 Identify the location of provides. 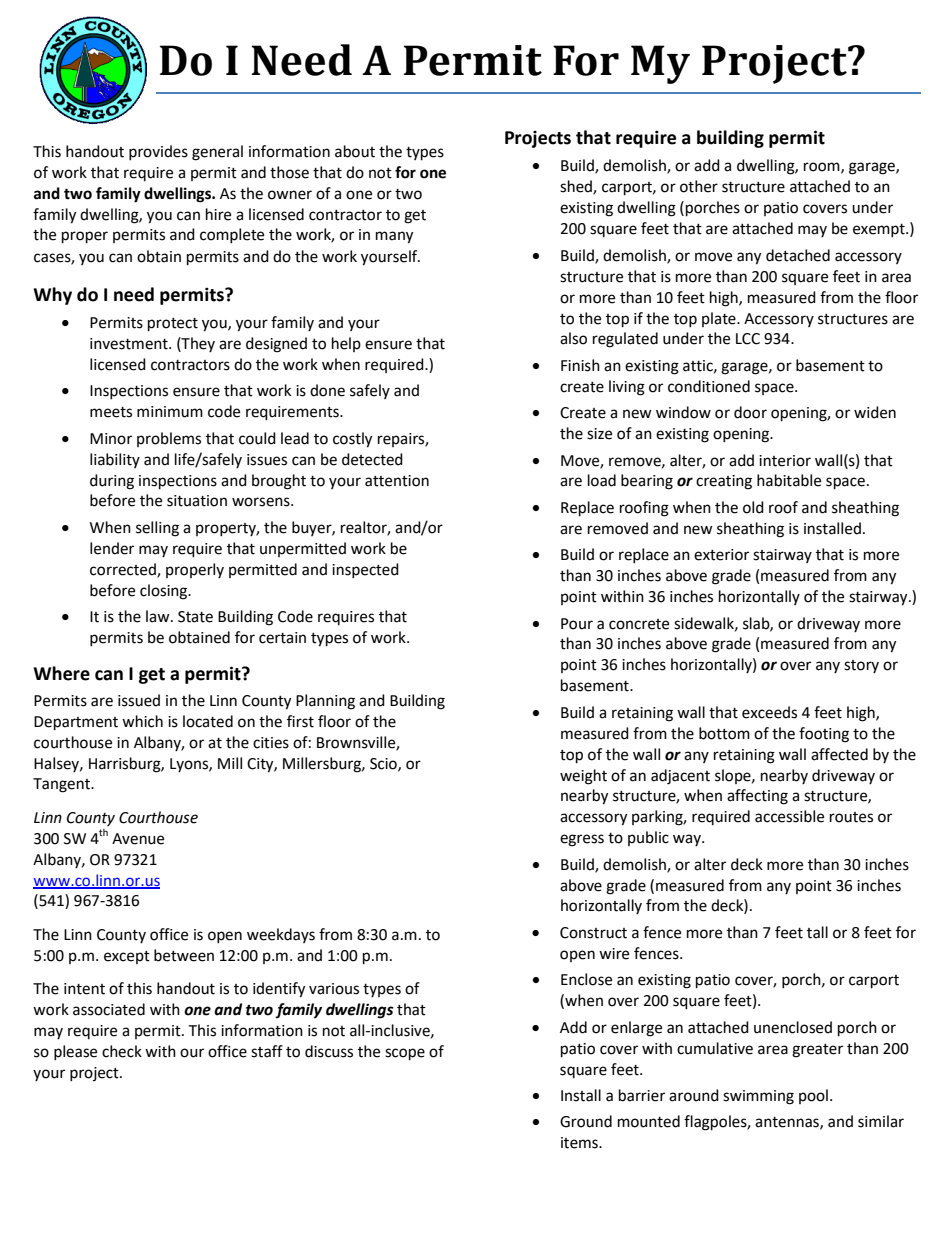
(158, 152).
